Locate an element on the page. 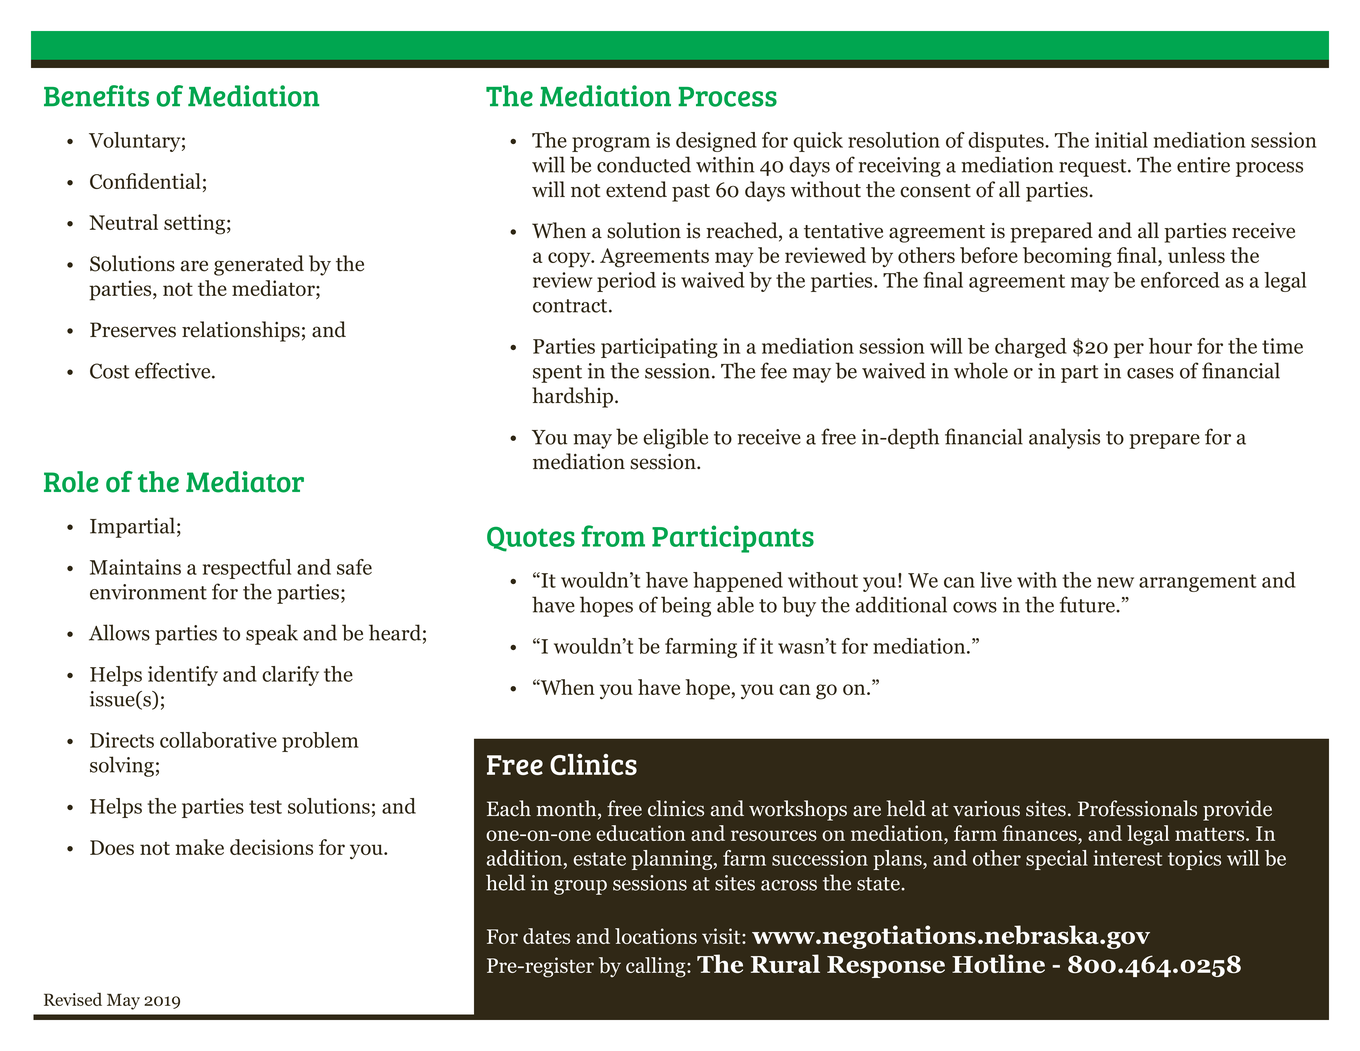 This page has width=1360, height=1051. Revised is located at coordinates (73, 999).
